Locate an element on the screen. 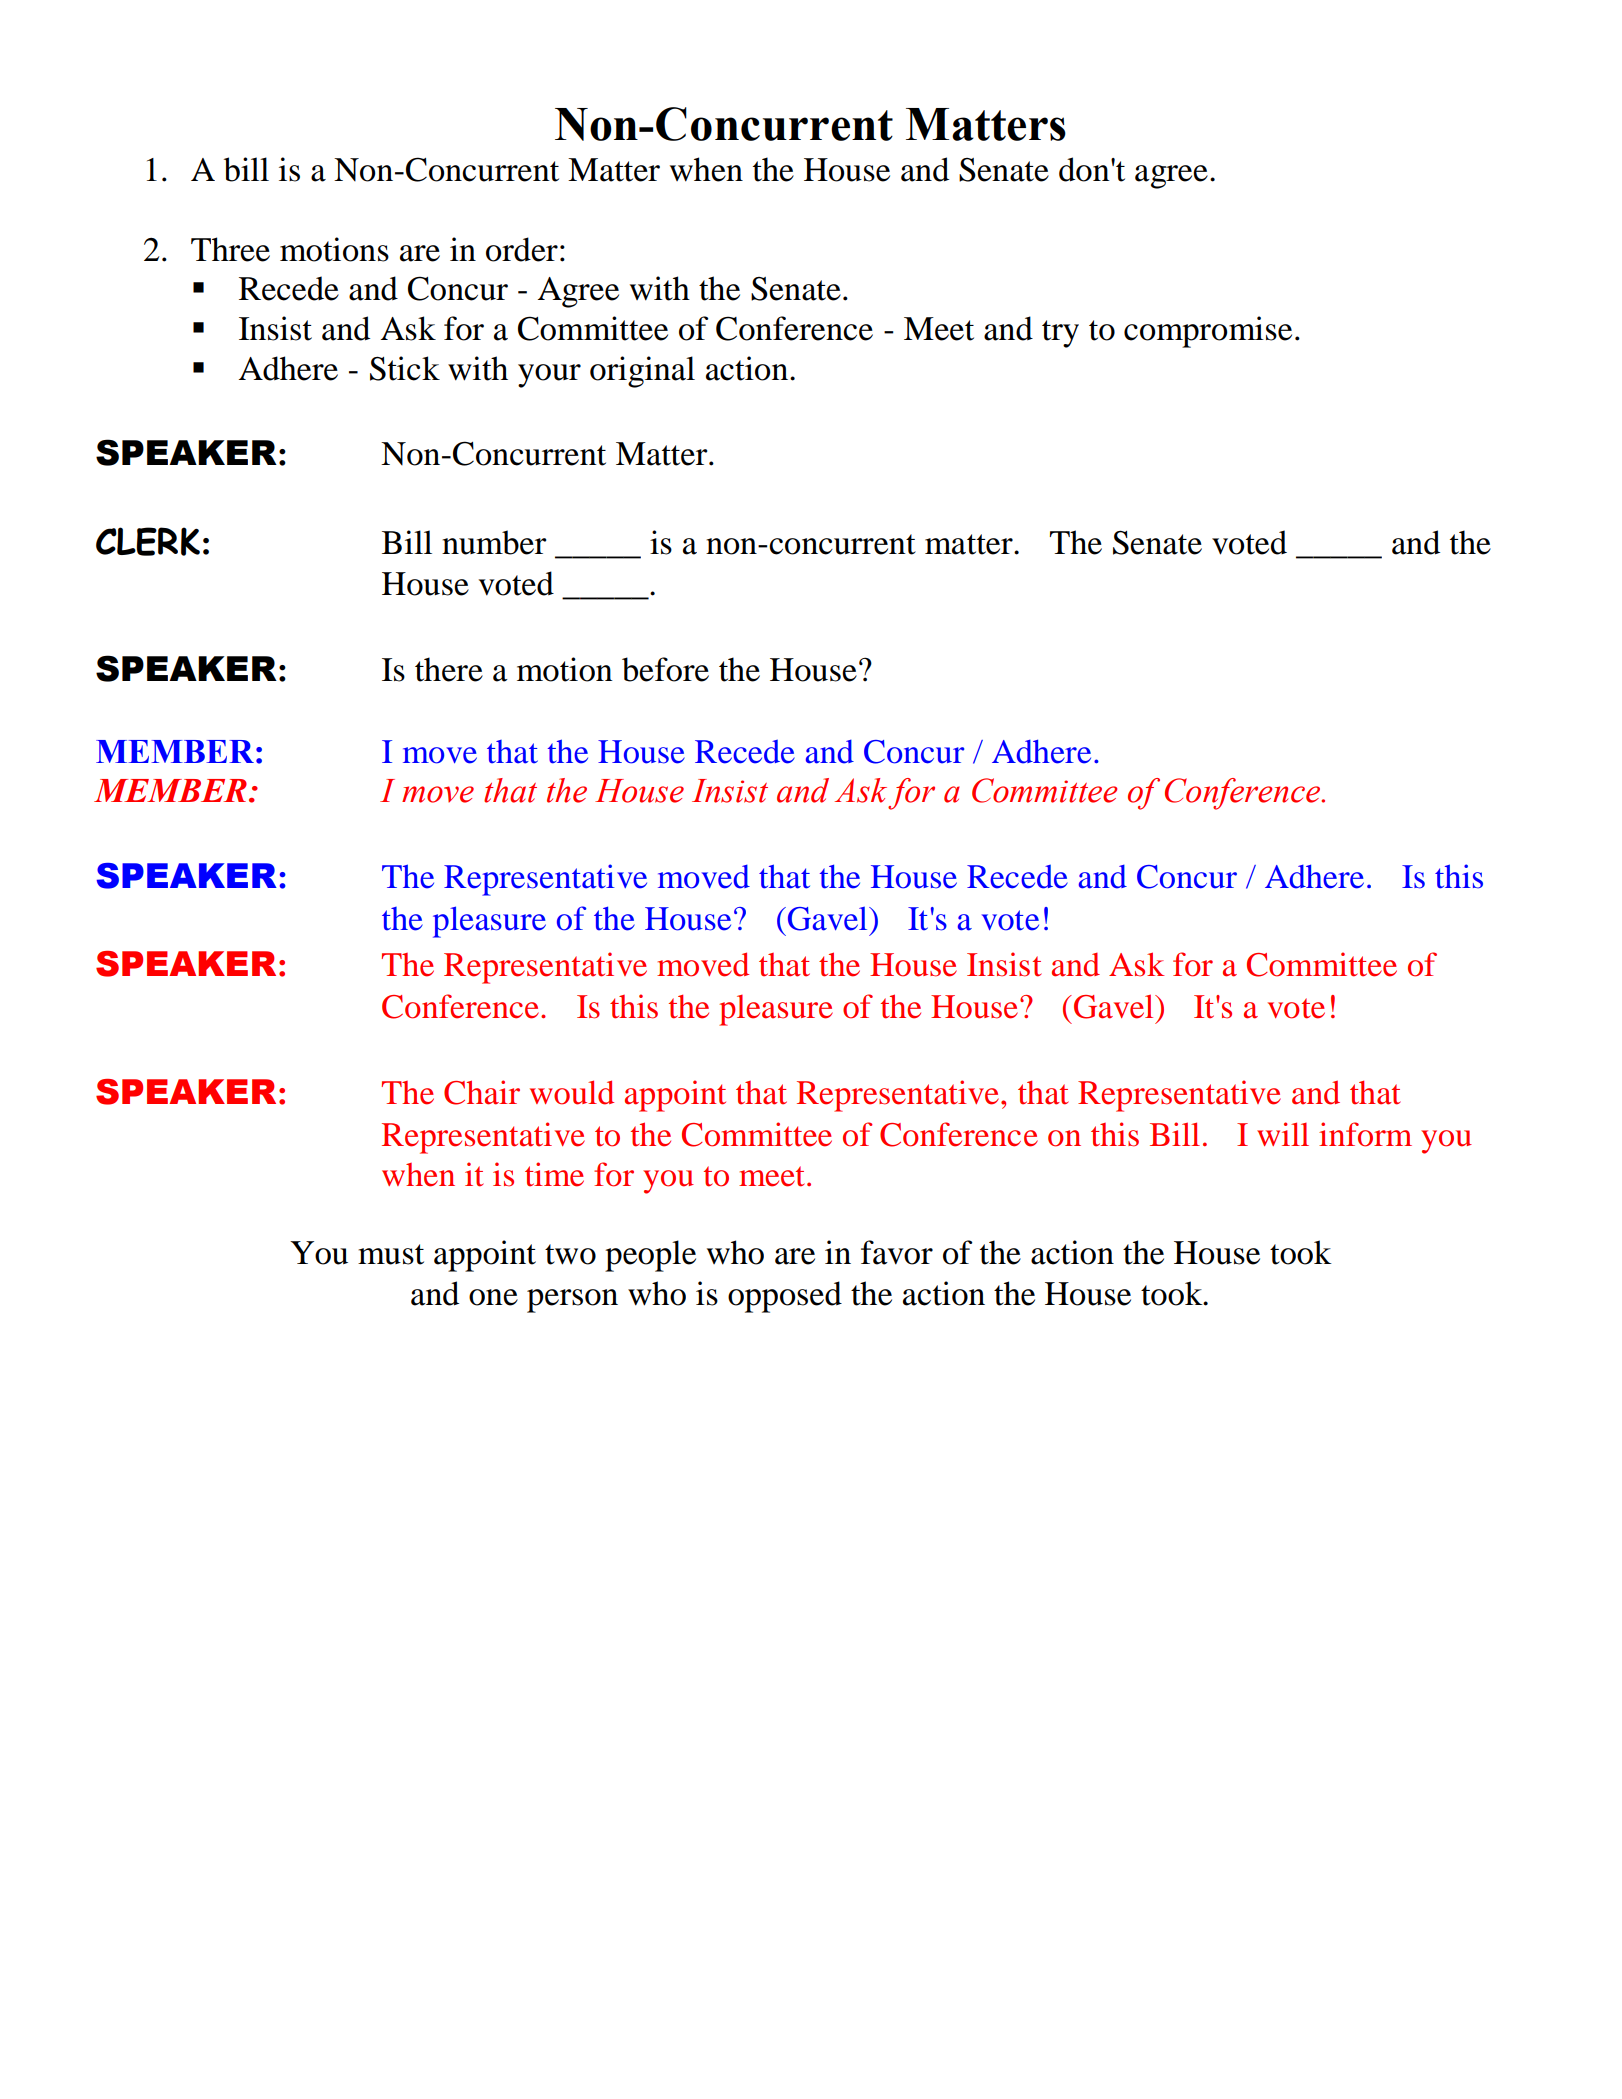  people is located at coordinates (650, 1256).
